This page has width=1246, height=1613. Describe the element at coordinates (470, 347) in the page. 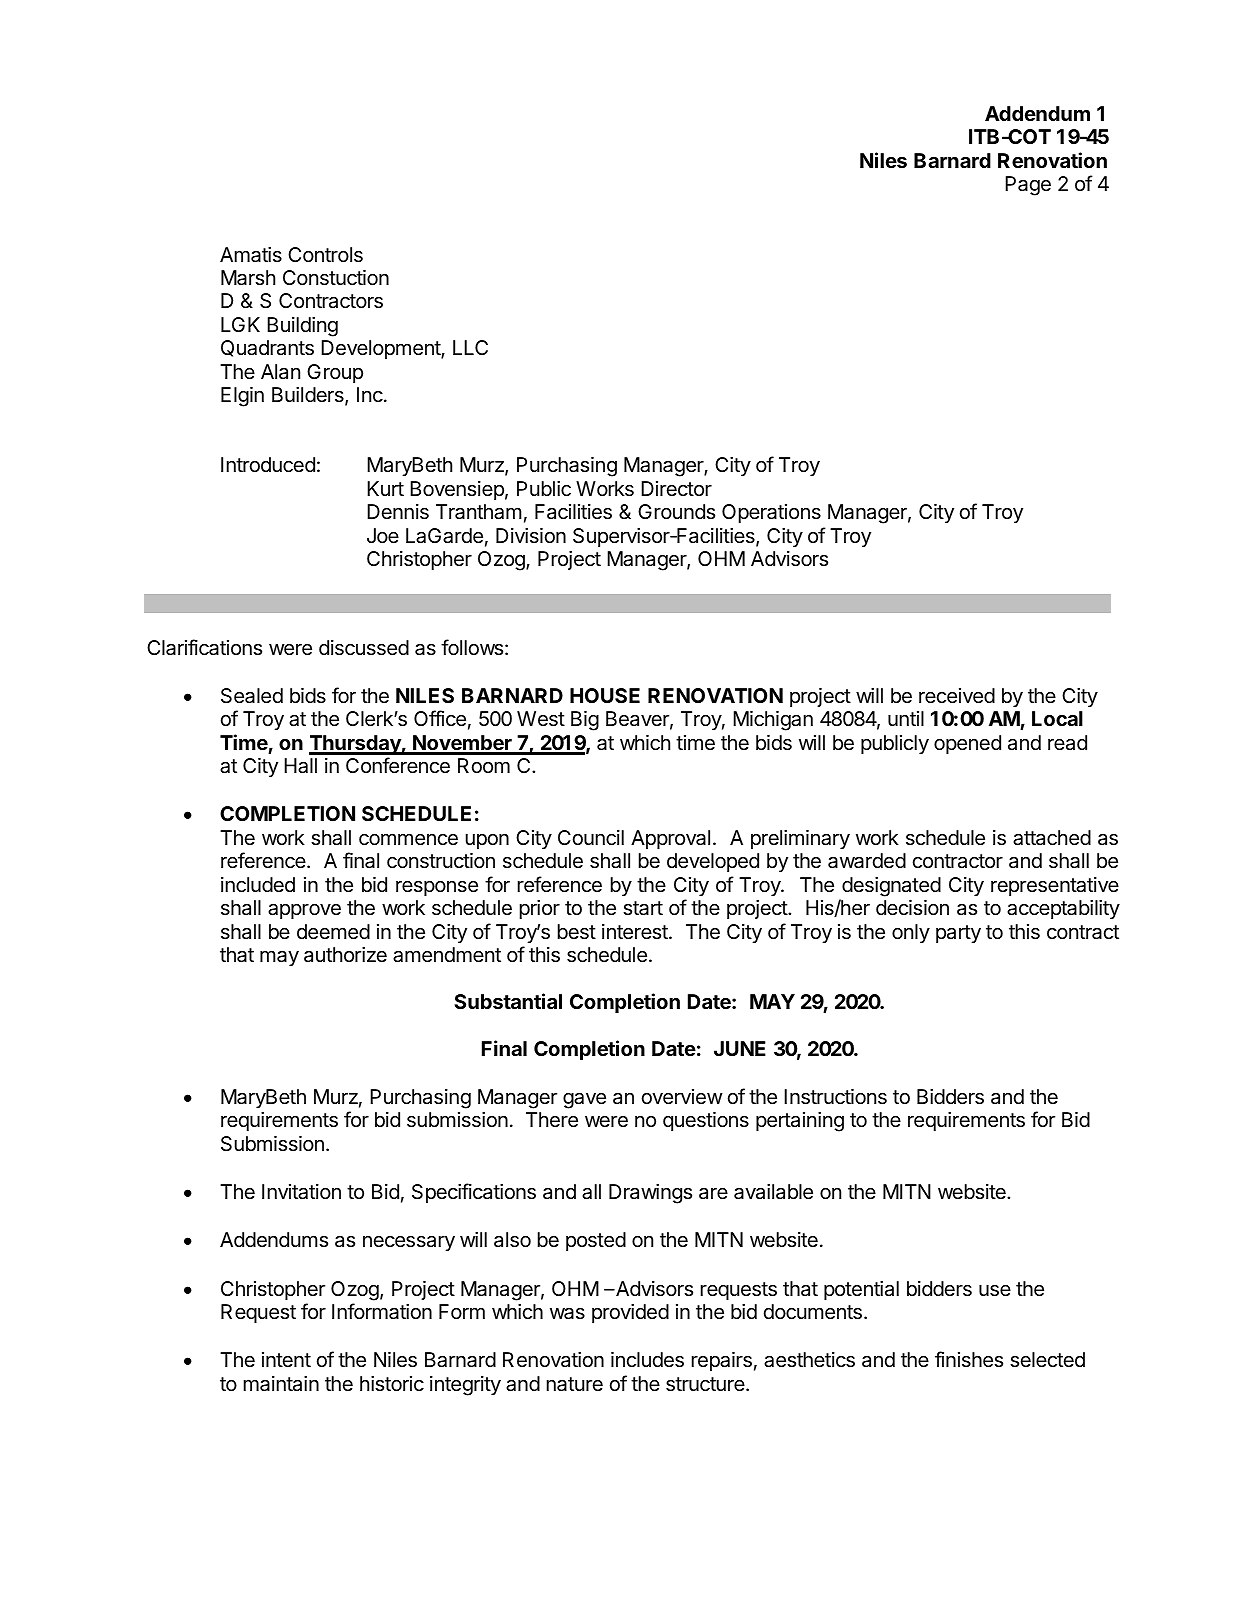

I see `LLC` at that location.
